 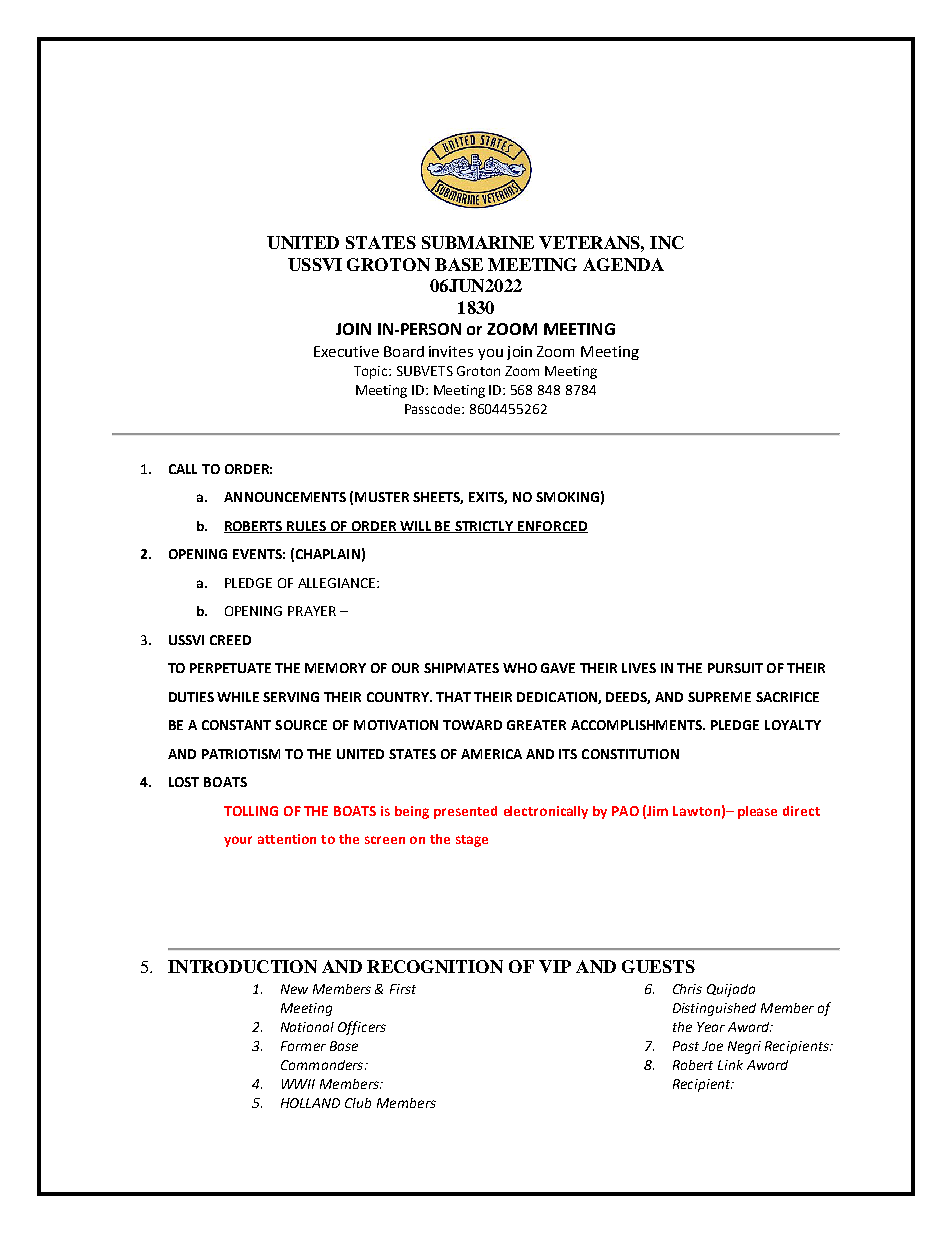 What do you see at coordinates (478, 242) in the screenshot?
I see `SUBMARINE` at bounding box center [478, 242].
